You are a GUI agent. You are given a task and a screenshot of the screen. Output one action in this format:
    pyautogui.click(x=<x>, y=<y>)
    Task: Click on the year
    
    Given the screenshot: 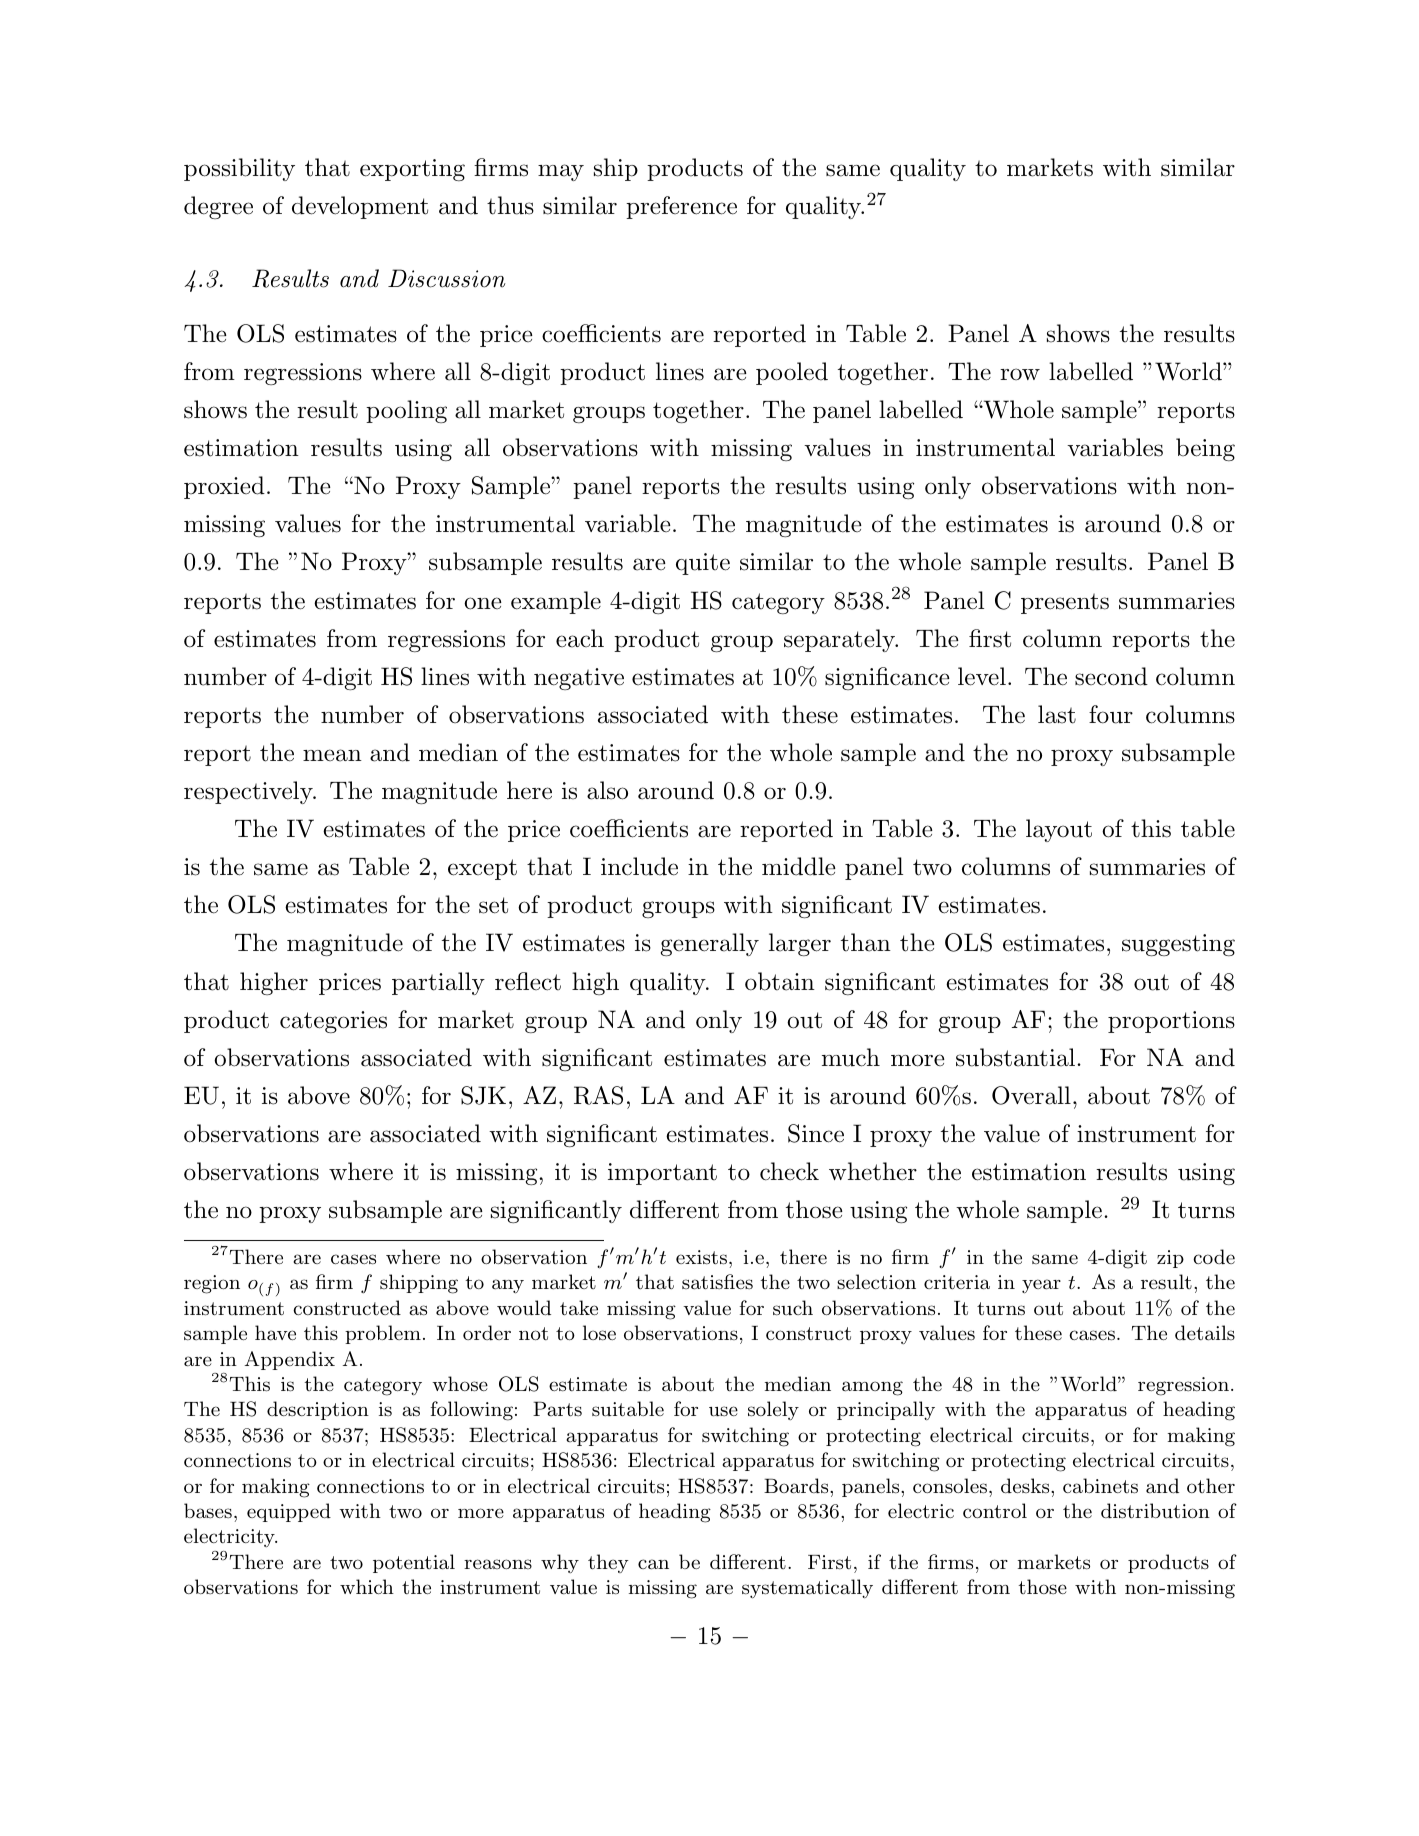 What is the action you would take?
    pyautogui.click(x=1041, y=1286)
